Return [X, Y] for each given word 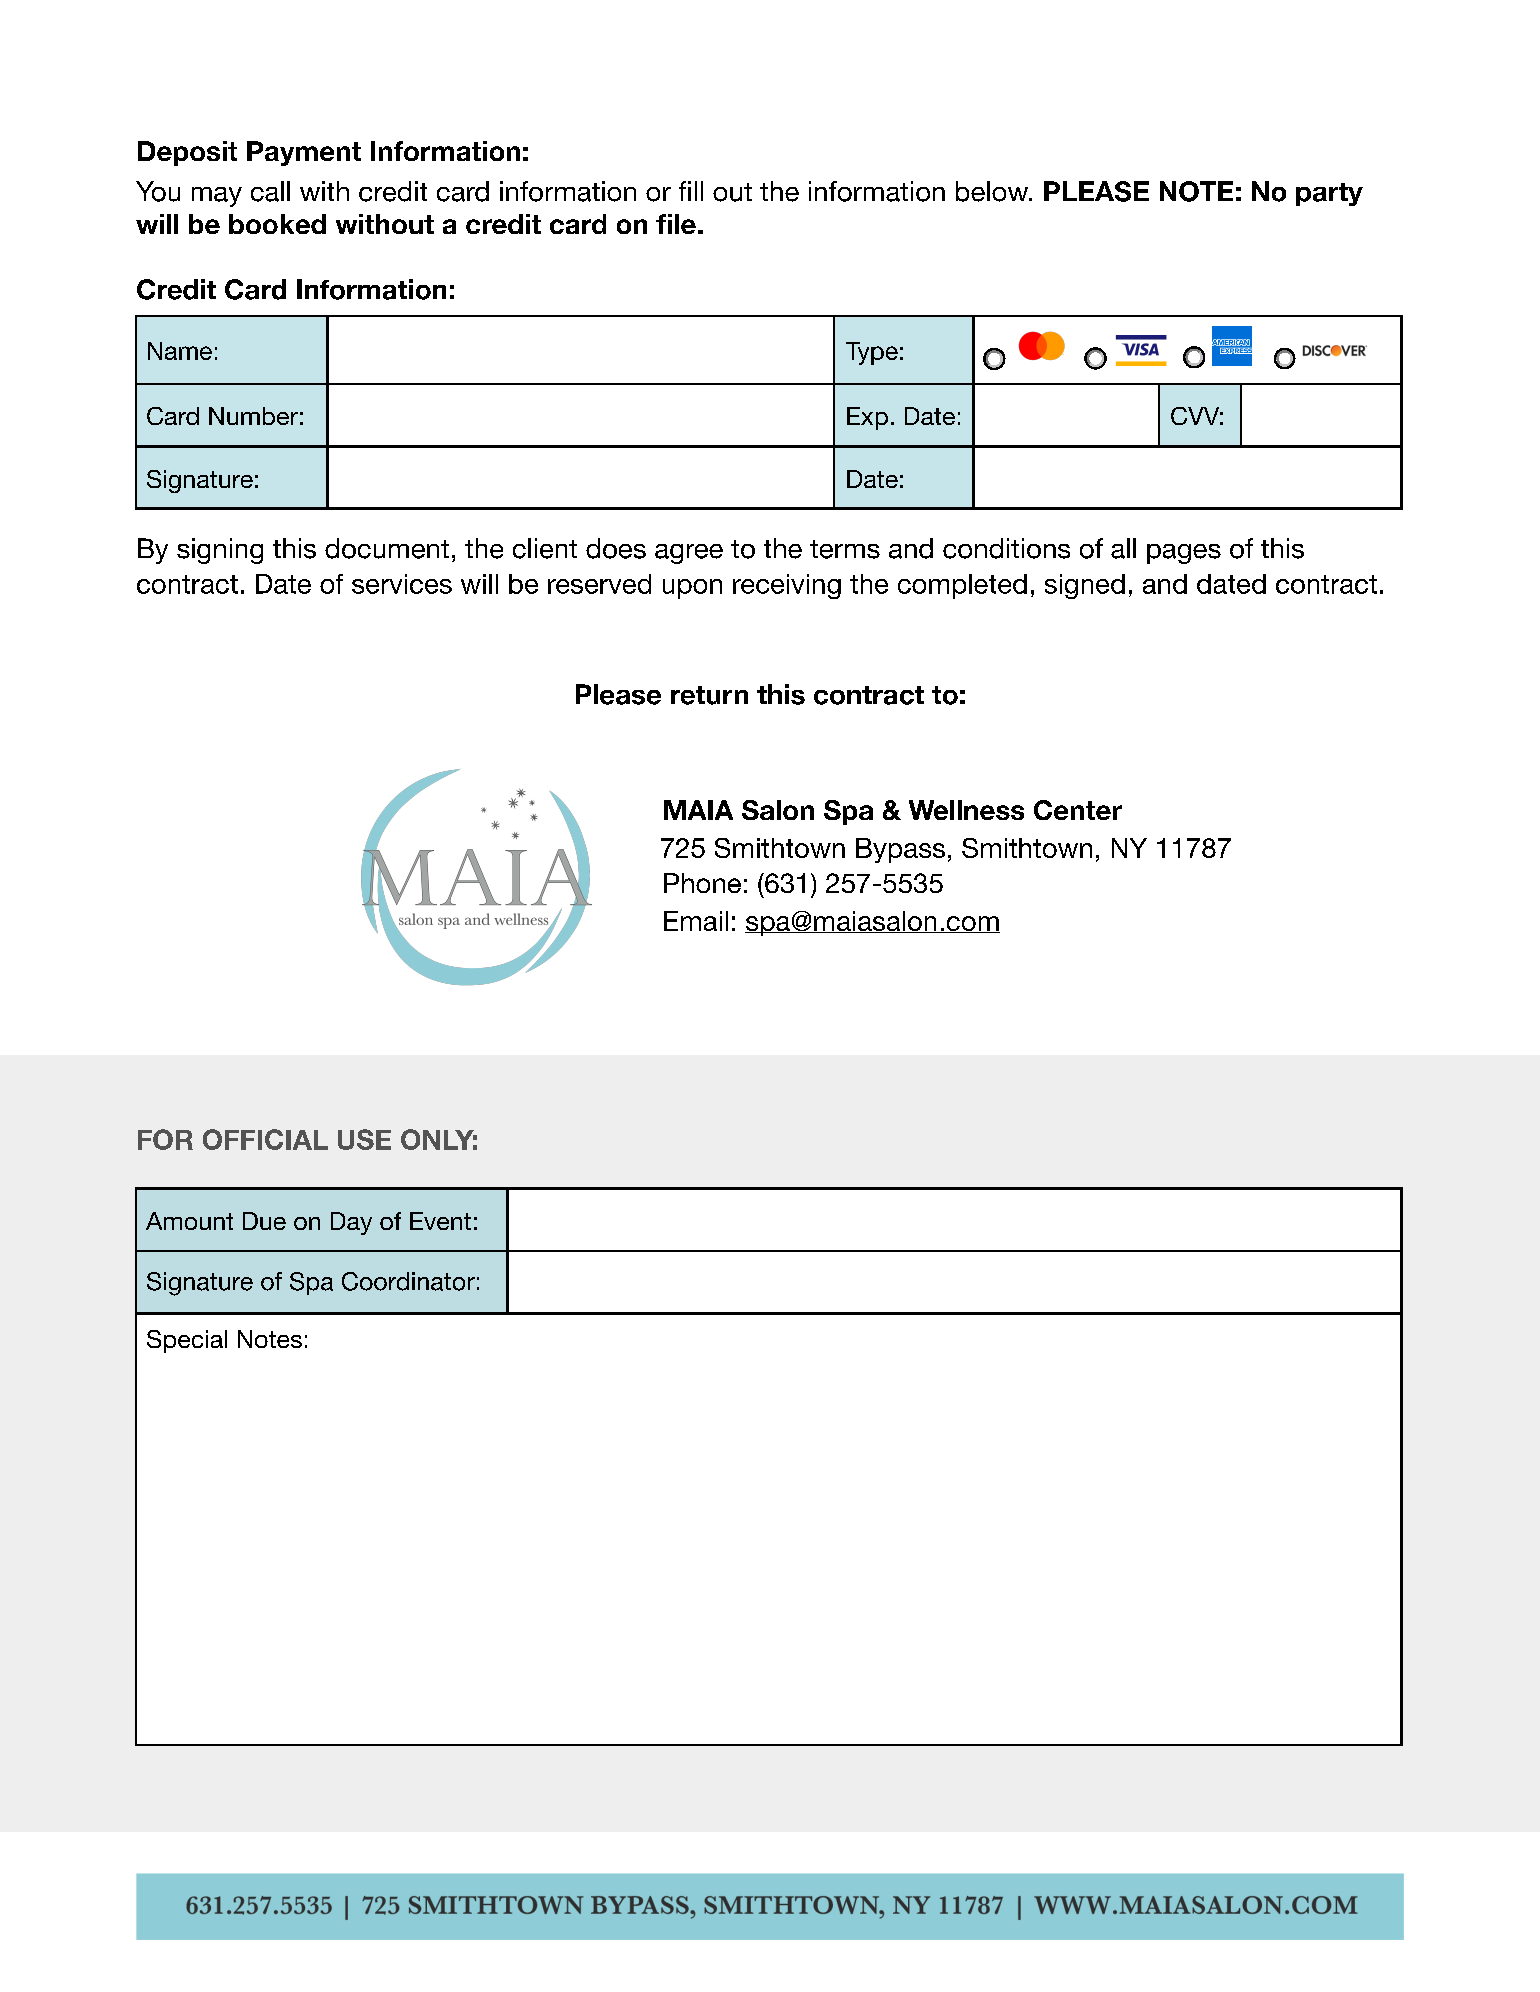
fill [691, 191]
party [1329, 194]
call [270, 191]
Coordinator [408, 1281]
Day [351, 1223]
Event [440, 1221]
